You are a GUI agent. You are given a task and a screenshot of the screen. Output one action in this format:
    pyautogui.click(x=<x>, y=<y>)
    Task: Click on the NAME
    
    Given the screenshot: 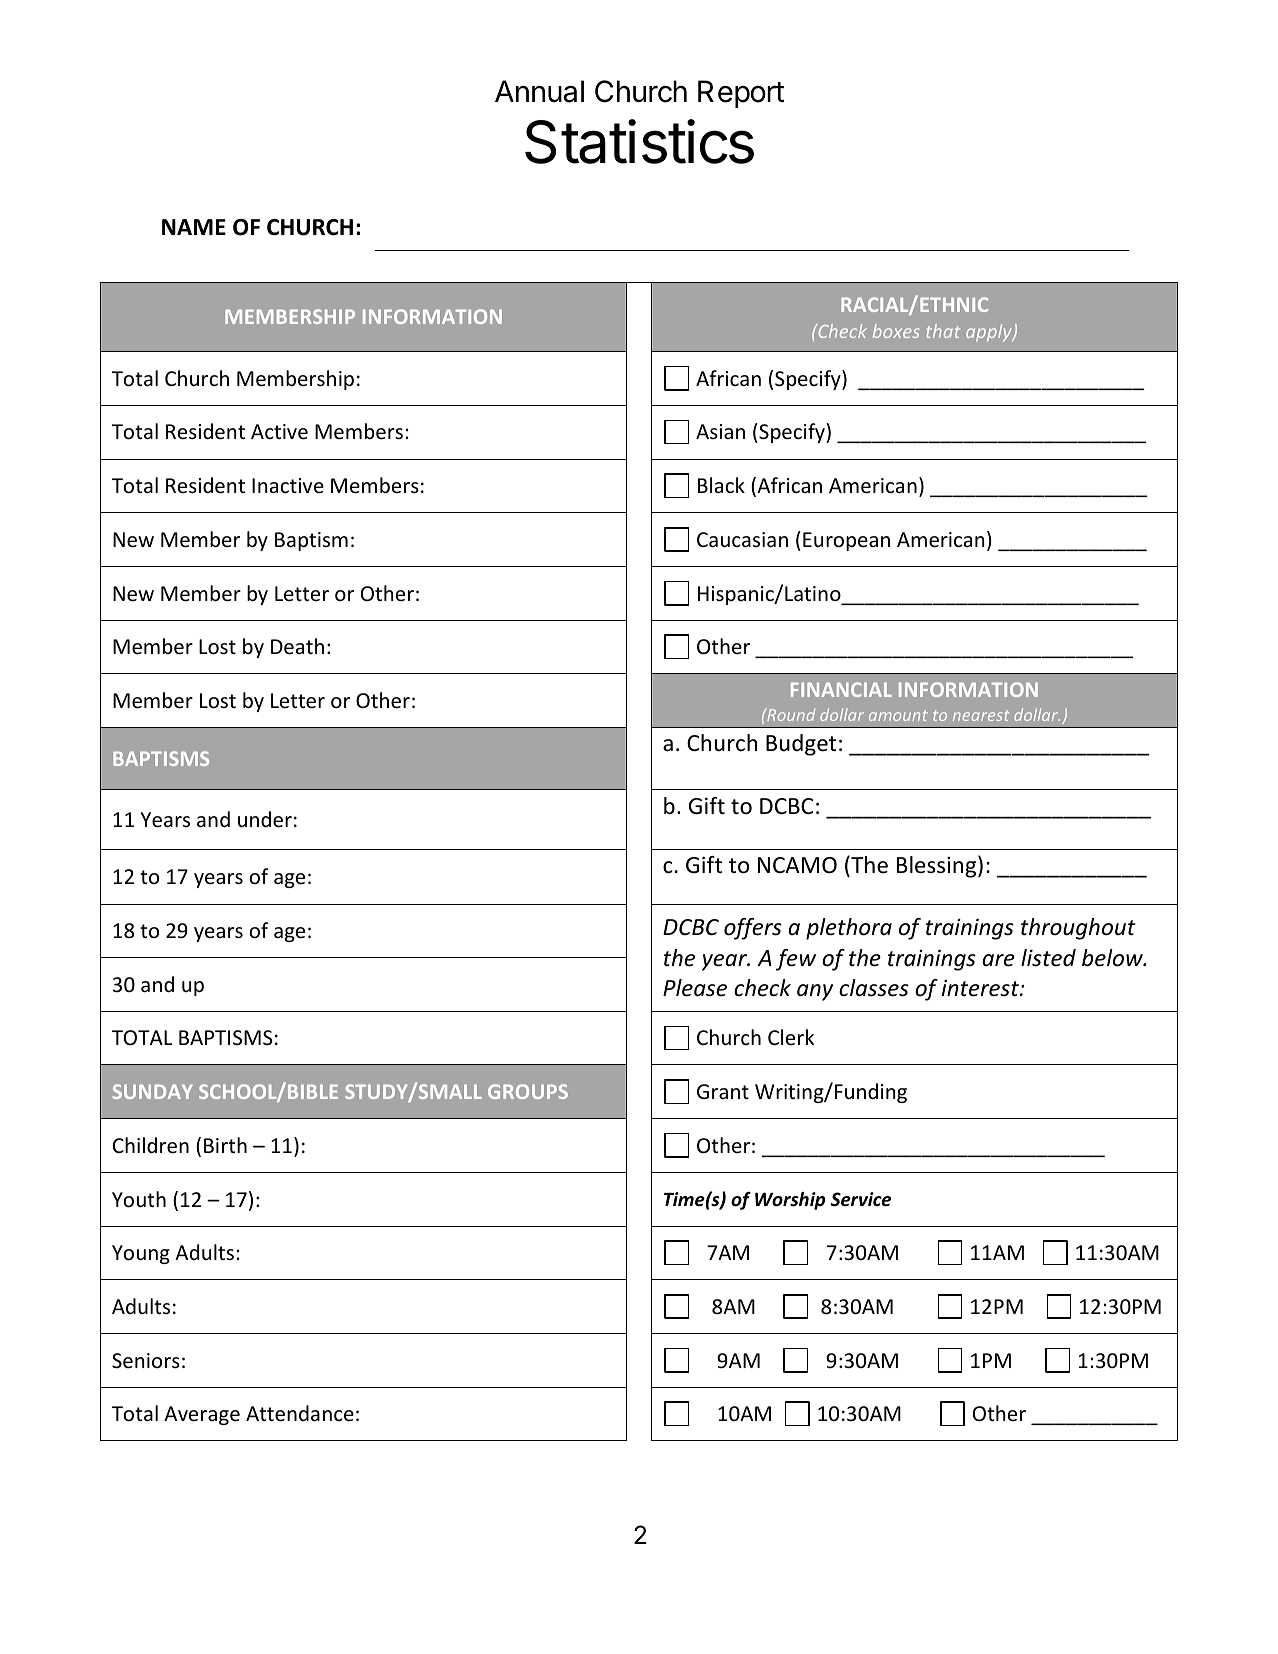 What is the action you would take?
    pyautogui.click(x=194, y=227)
